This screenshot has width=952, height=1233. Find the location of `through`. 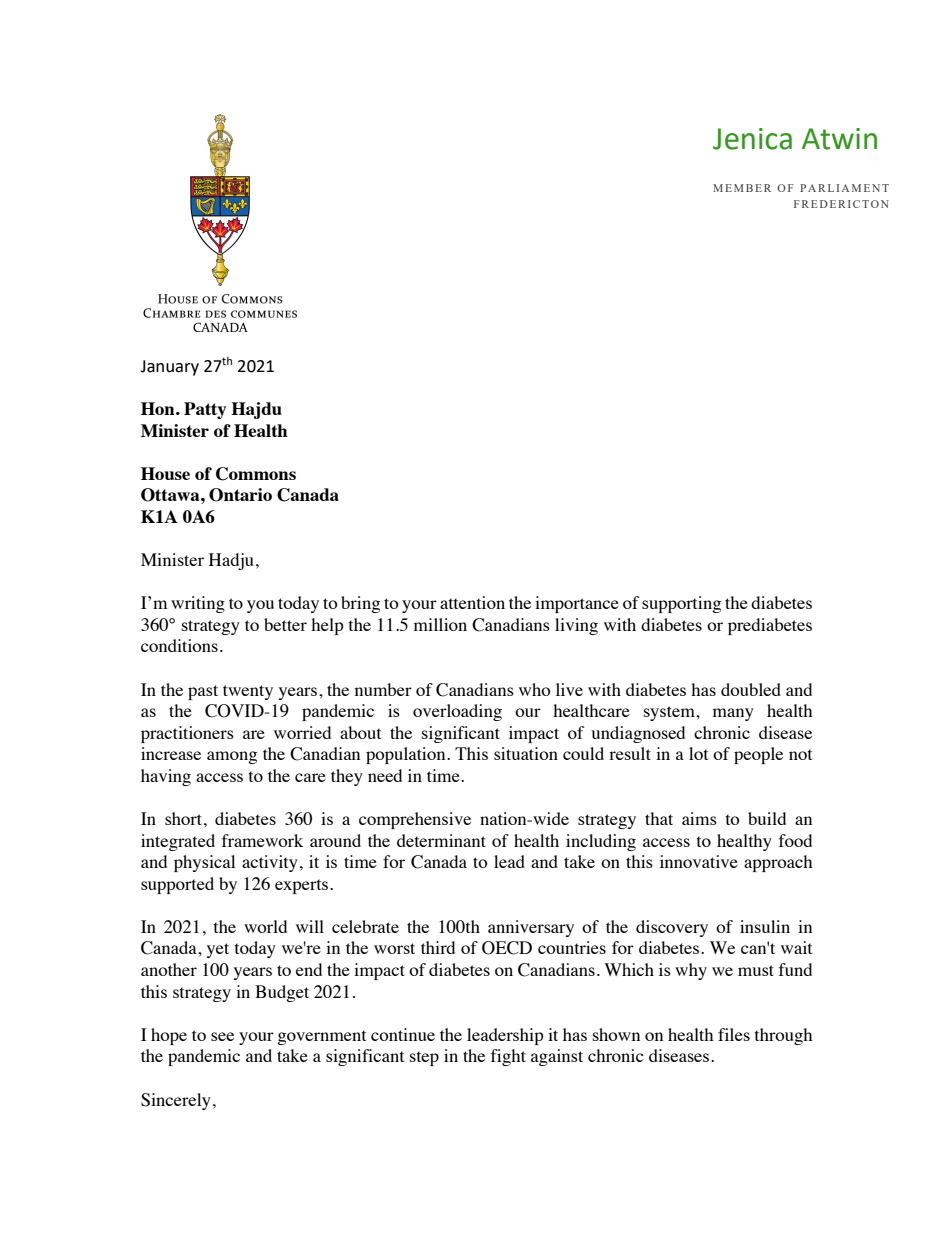

through is located at coordinates (783, 1036).
